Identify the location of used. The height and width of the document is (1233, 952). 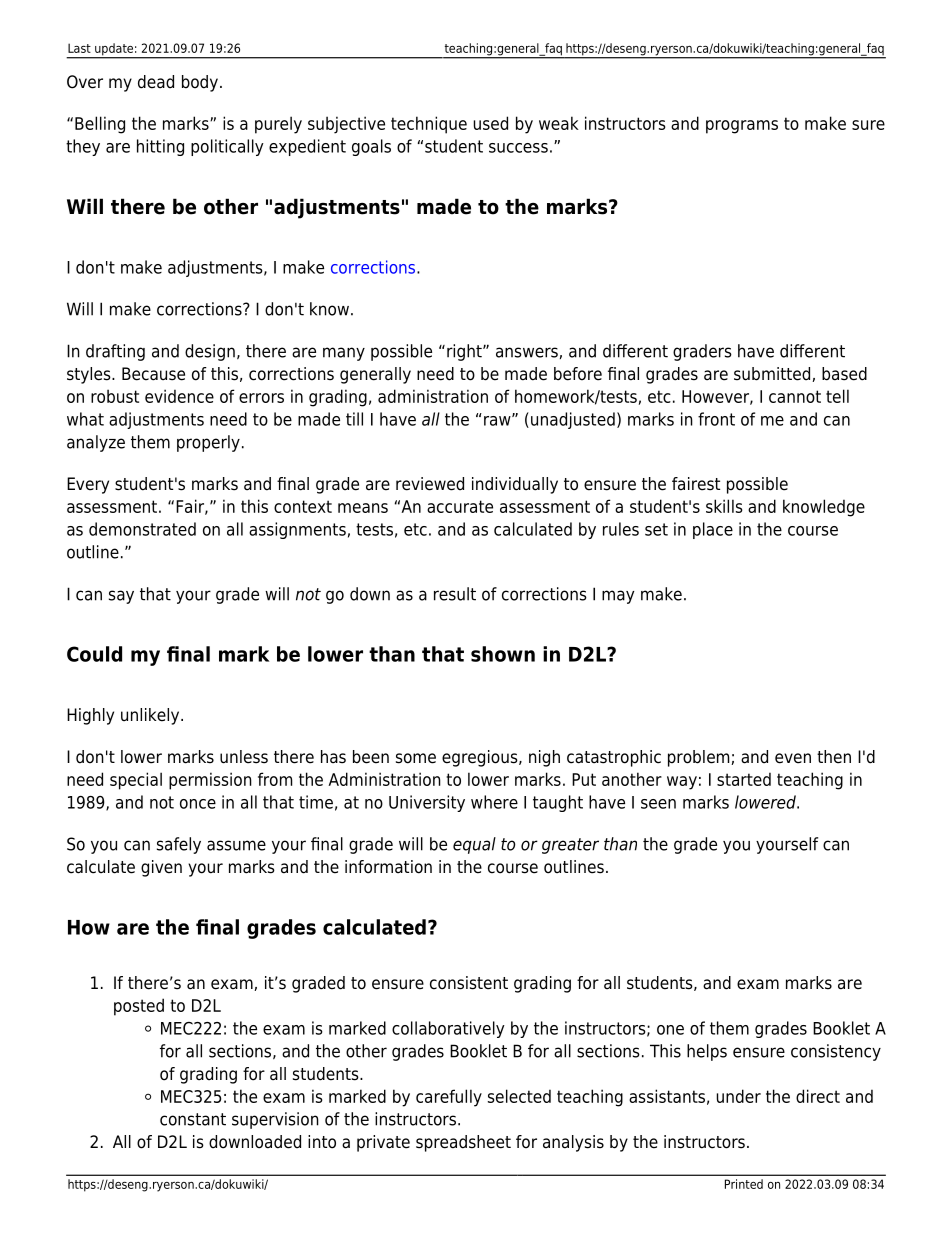
(491, 123).
